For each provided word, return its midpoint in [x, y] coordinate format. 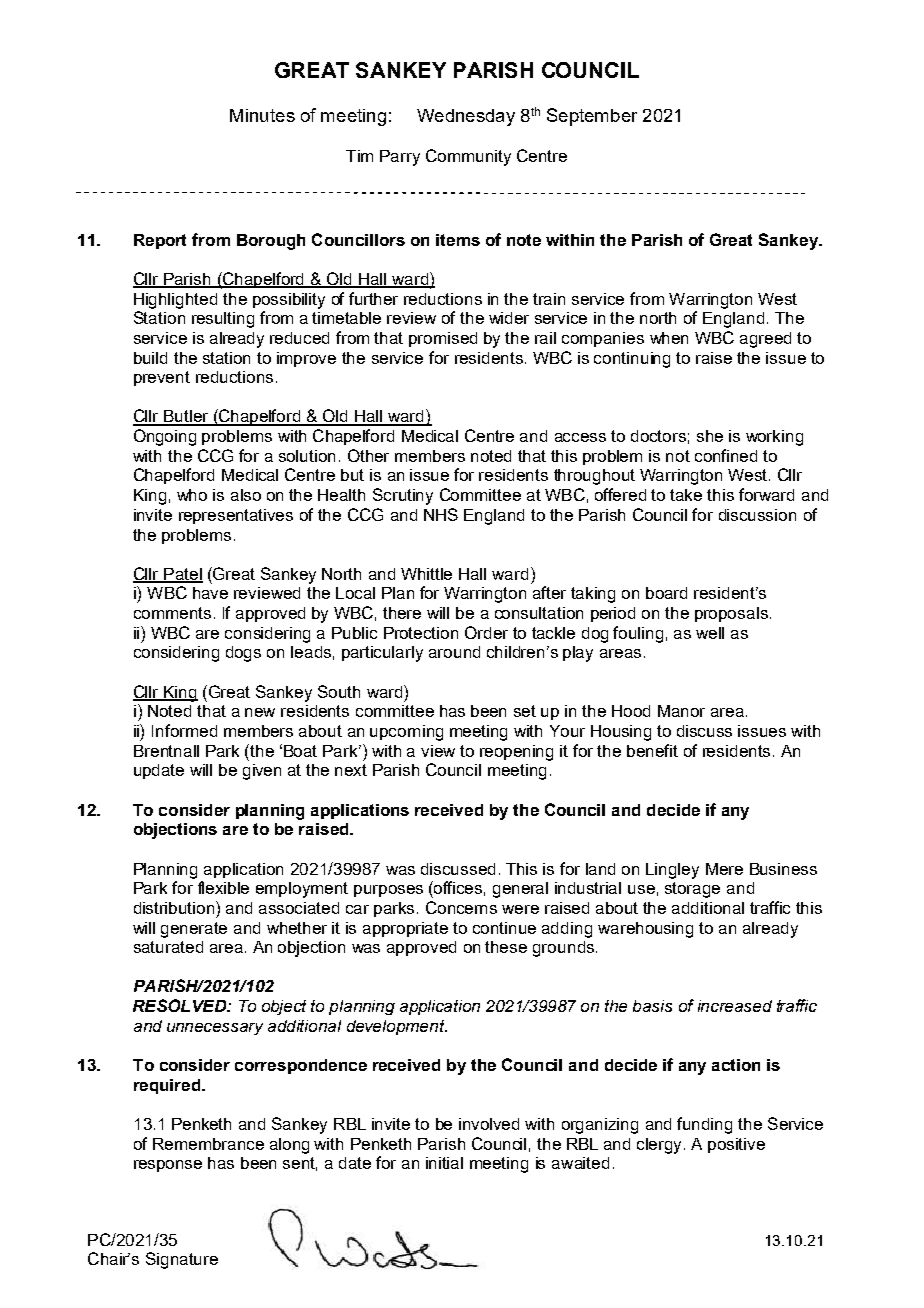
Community [468, 157]
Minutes [262, 115]
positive [736, 1145]
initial [444, 1163]
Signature [182, 1260]
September [592, 117]
